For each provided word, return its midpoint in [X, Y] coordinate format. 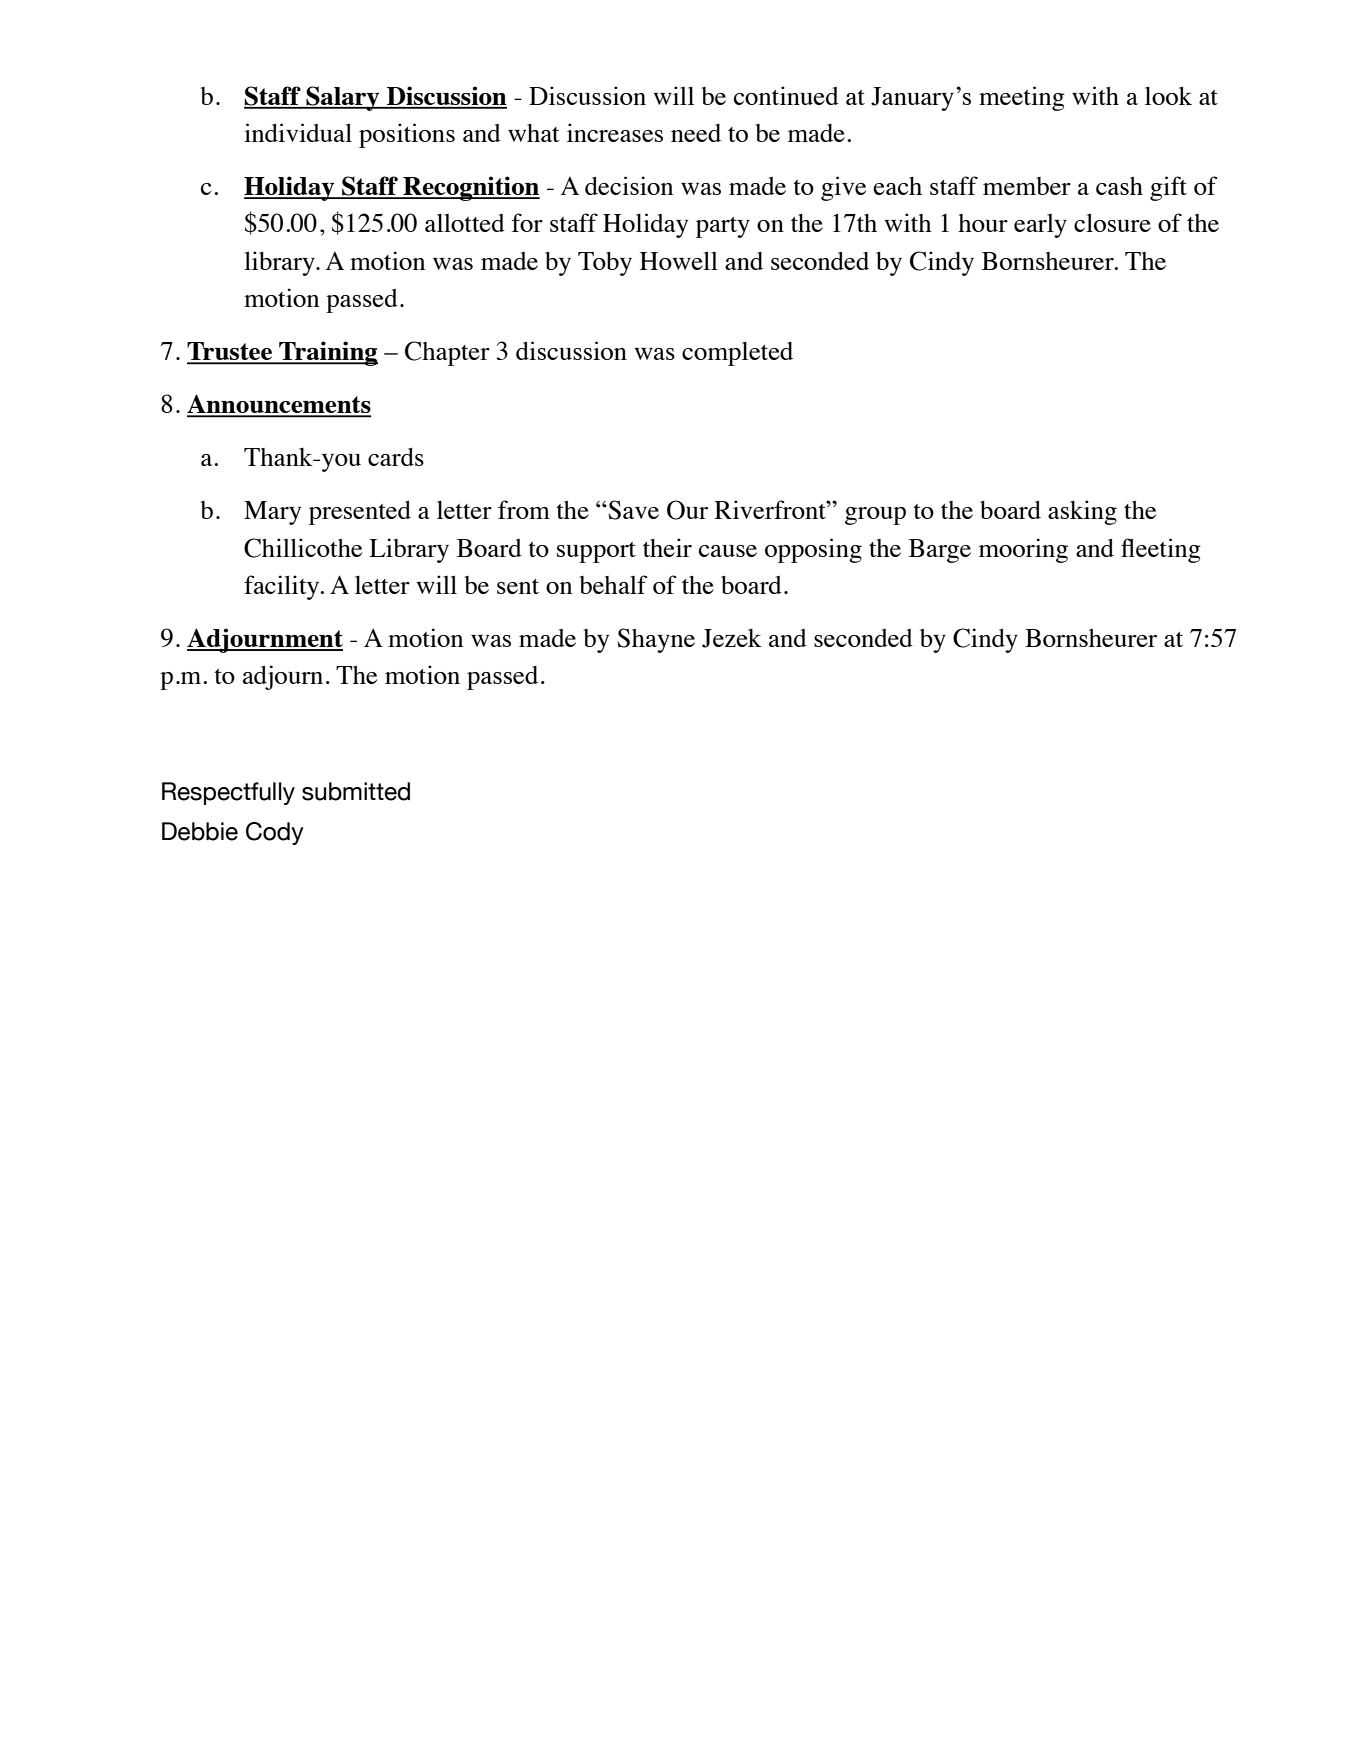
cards [396, 457]
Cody [275, 833]
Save [632, 510]
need [696, 133]
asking [1082, 512]
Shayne [656, 640]
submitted [356, 791]
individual [298, 132]
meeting [1022, 98]
